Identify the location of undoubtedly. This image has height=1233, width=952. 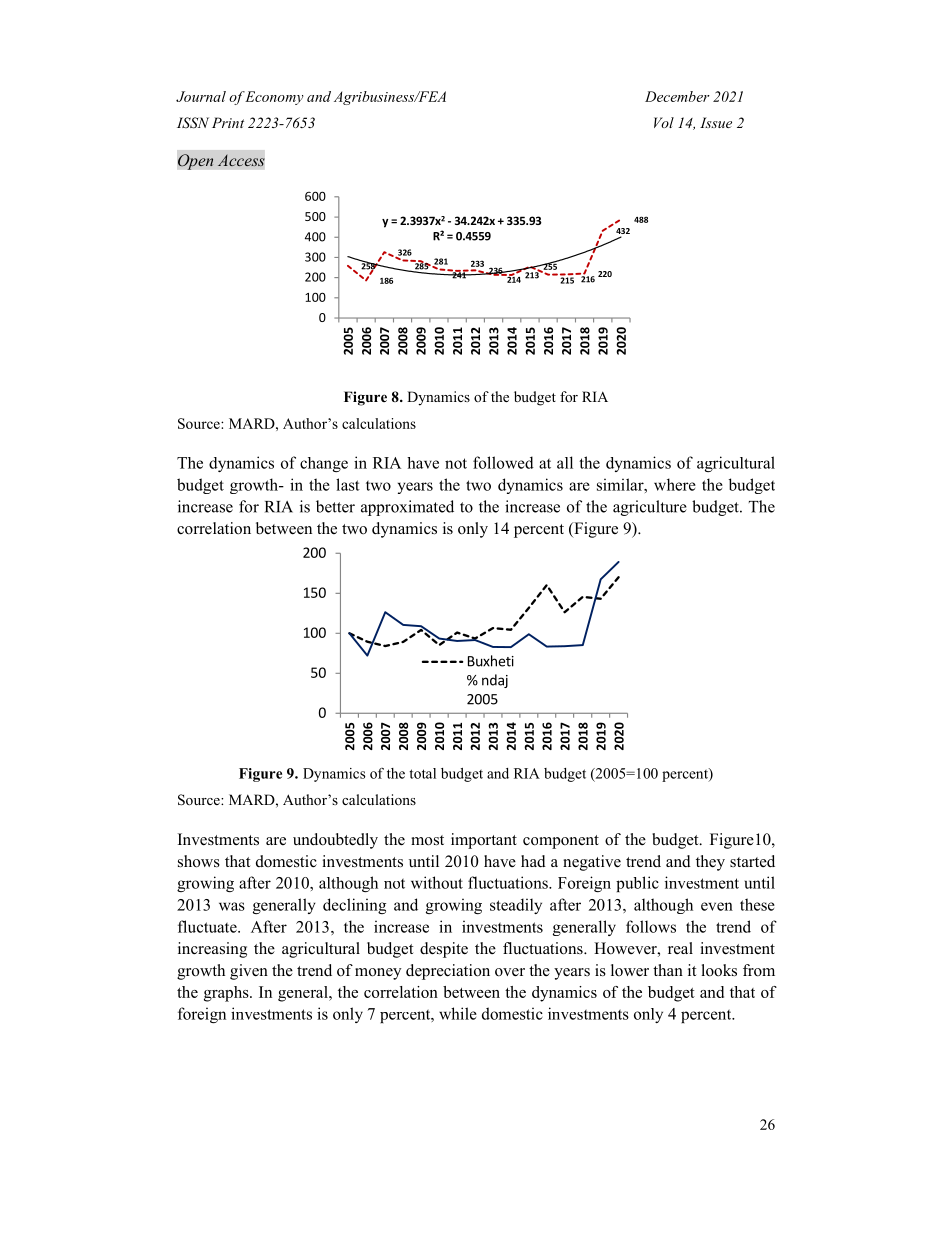
(335, 841).
